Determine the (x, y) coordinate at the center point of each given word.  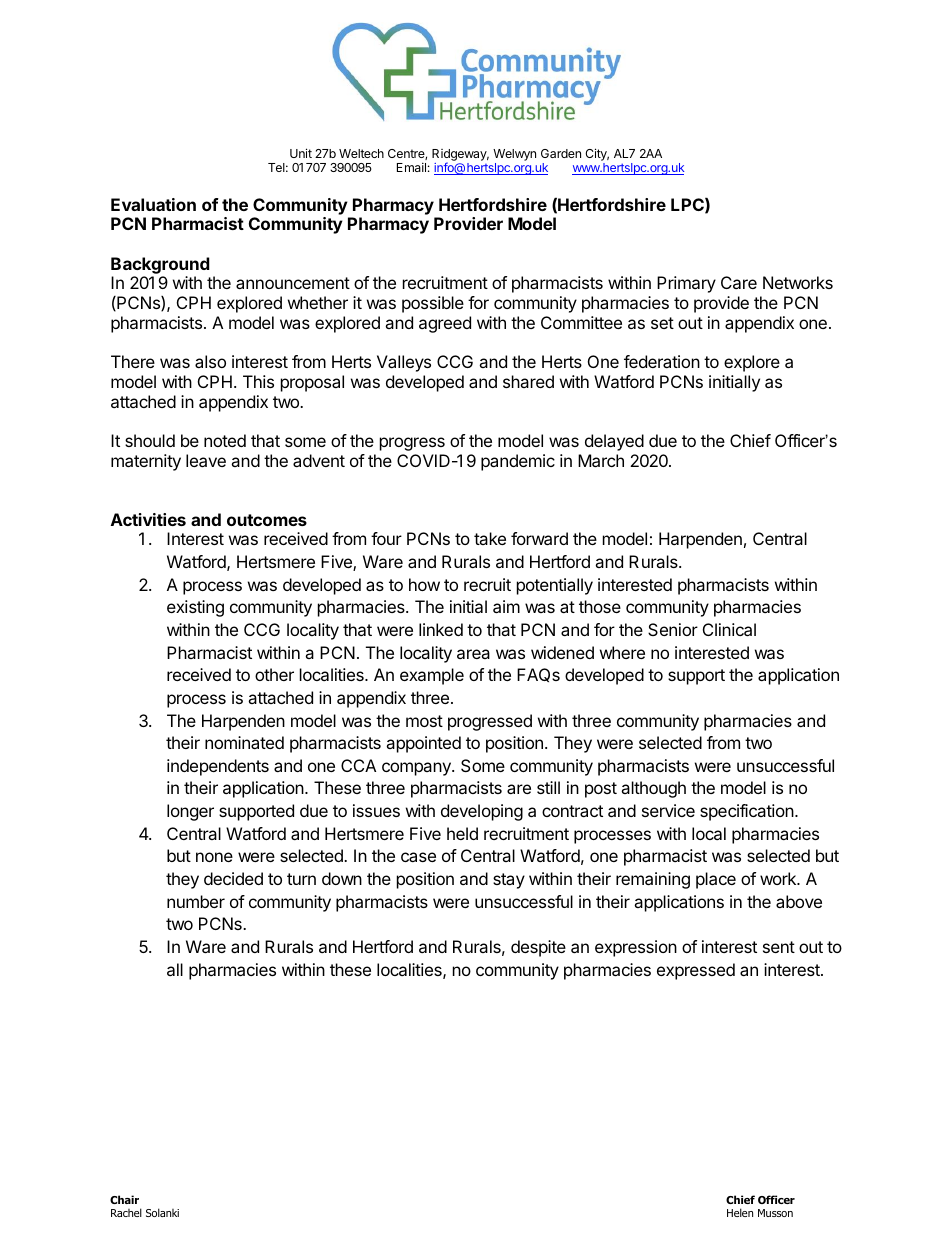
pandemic (518, 462)
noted (225, 440)
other (274, 674)
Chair (124, 1199)
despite (538, 948)
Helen (740, 1212)
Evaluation (153, 204)
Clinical (729, 629)
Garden (561, 153)
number (196, 901)
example (432, 676)
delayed (614, 442)
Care (739, 282)
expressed (696, 971)
